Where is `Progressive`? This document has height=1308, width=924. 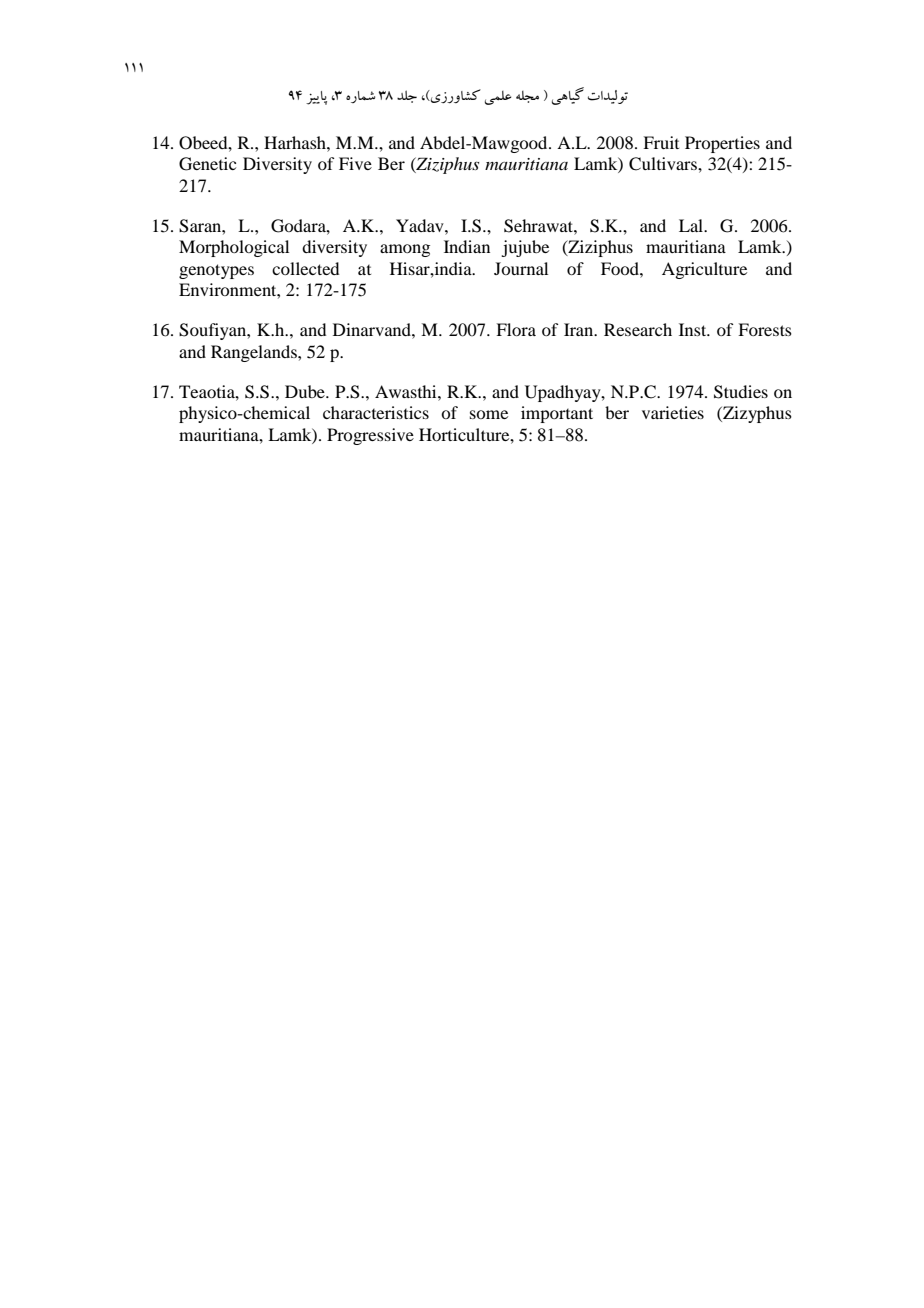
Progressive is located at coordinates (370, 436).
